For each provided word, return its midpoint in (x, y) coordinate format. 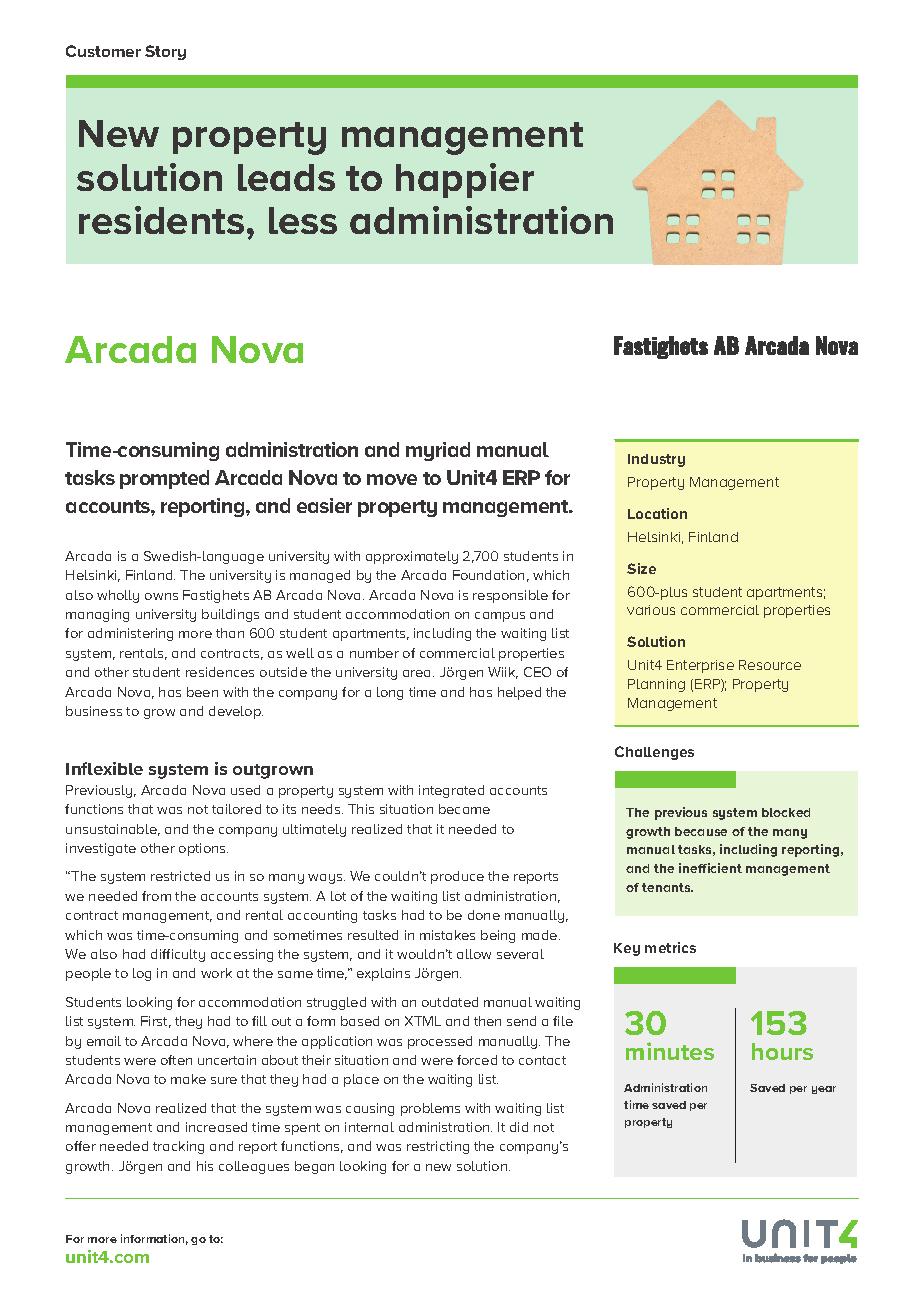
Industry (656, 460)
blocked (786, 812)
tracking (178, 1147)
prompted (164, 479)
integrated (451, 791)
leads (286, 177)
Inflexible (104, 768)
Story (165, 52)
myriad (438, 451)
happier (465, 180)
